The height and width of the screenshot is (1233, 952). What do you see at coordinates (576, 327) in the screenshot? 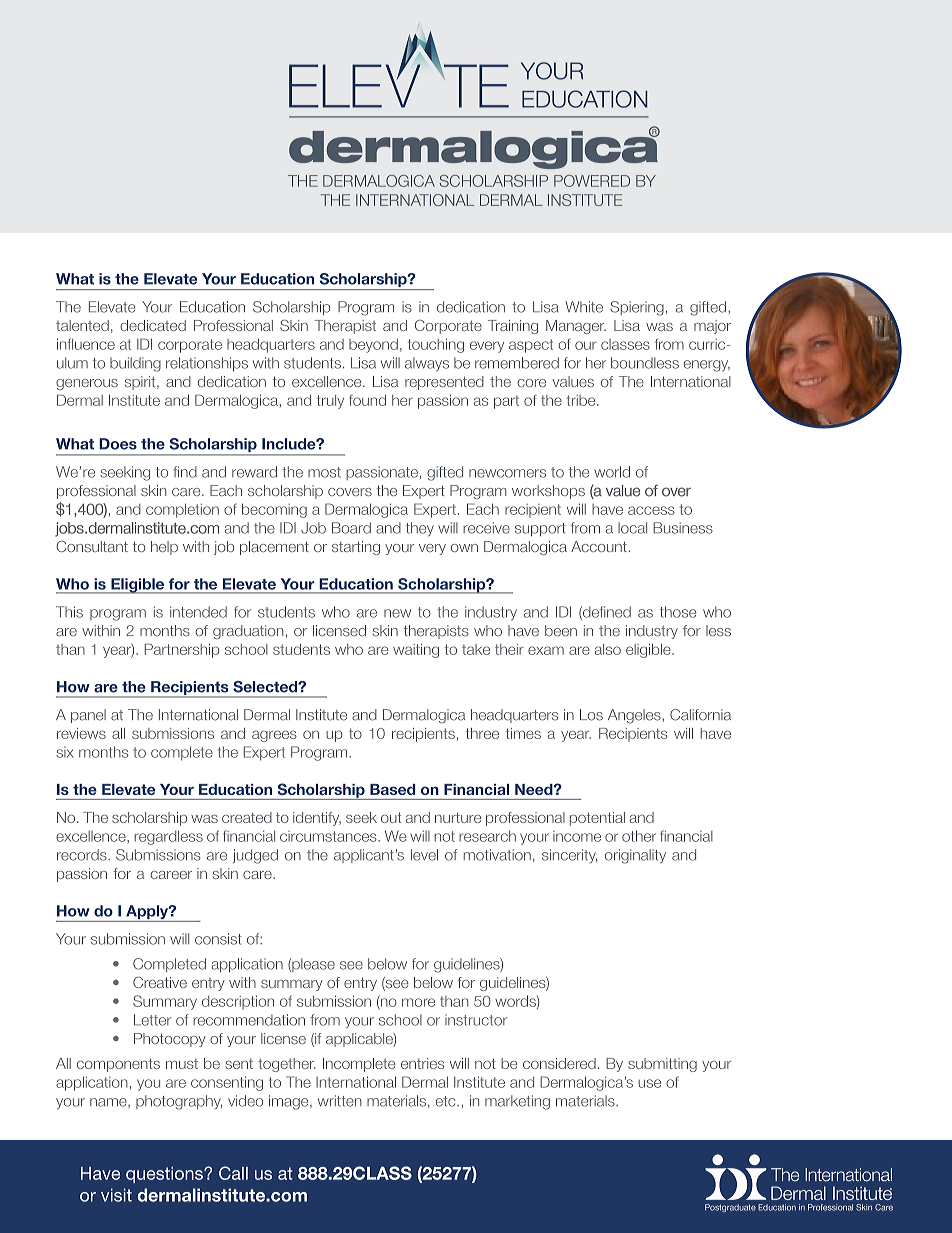
I see `Manager` at bounding box center [576, 327].
